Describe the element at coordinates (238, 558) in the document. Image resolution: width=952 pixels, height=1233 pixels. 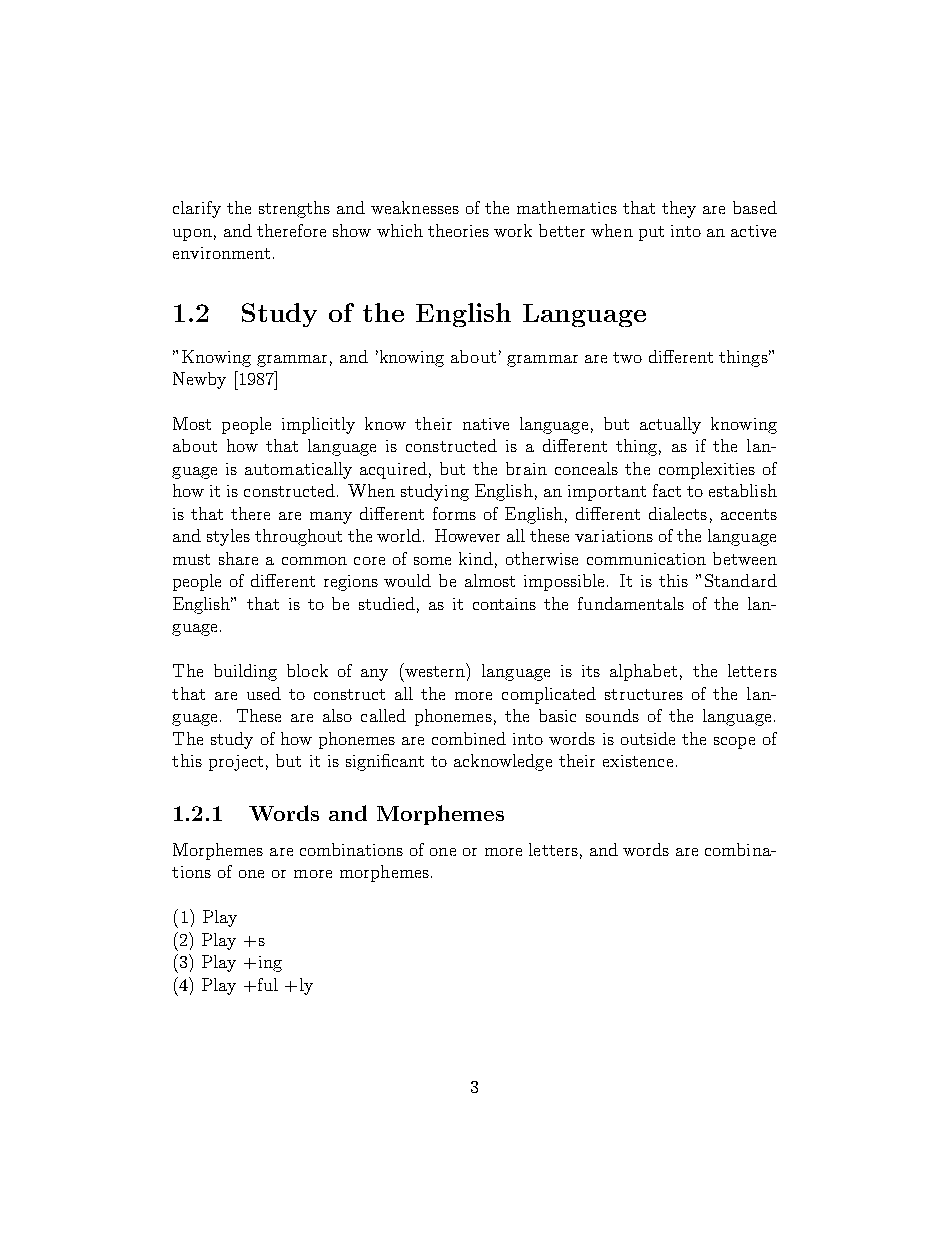
I see `share` at that location.
